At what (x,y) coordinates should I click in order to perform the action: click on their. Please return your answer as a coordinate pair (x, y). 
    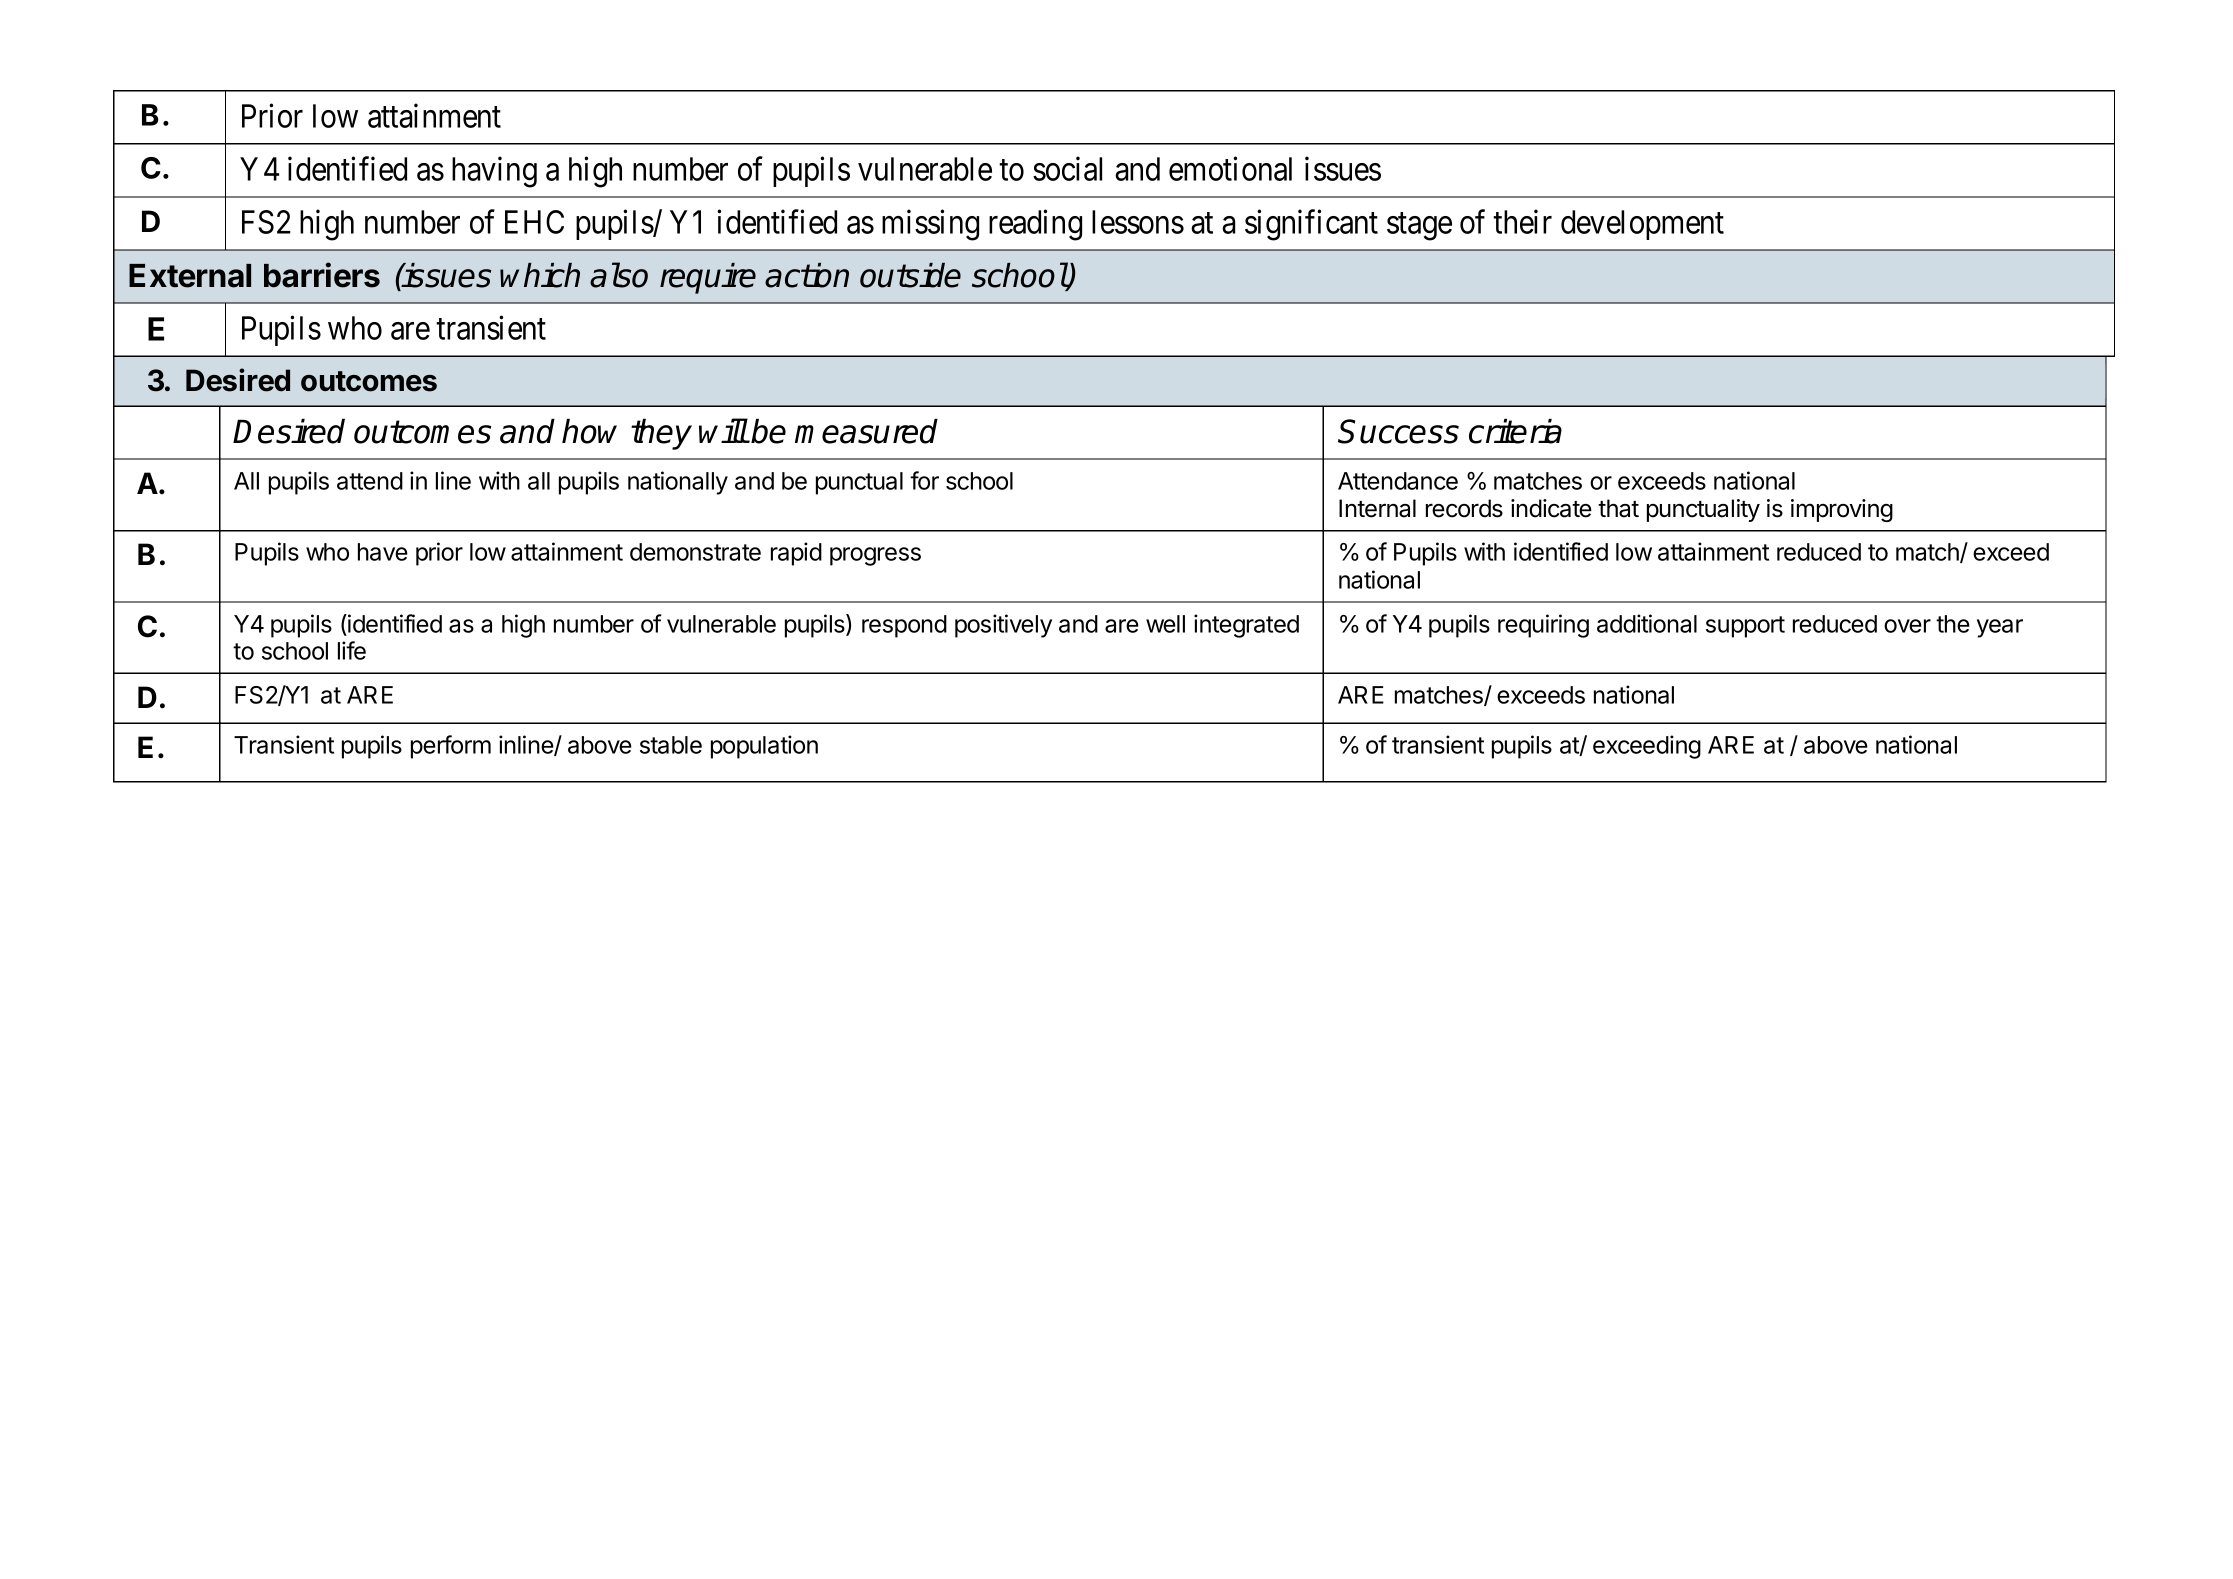
    Looking at the image, I should click on (1522, 222).
